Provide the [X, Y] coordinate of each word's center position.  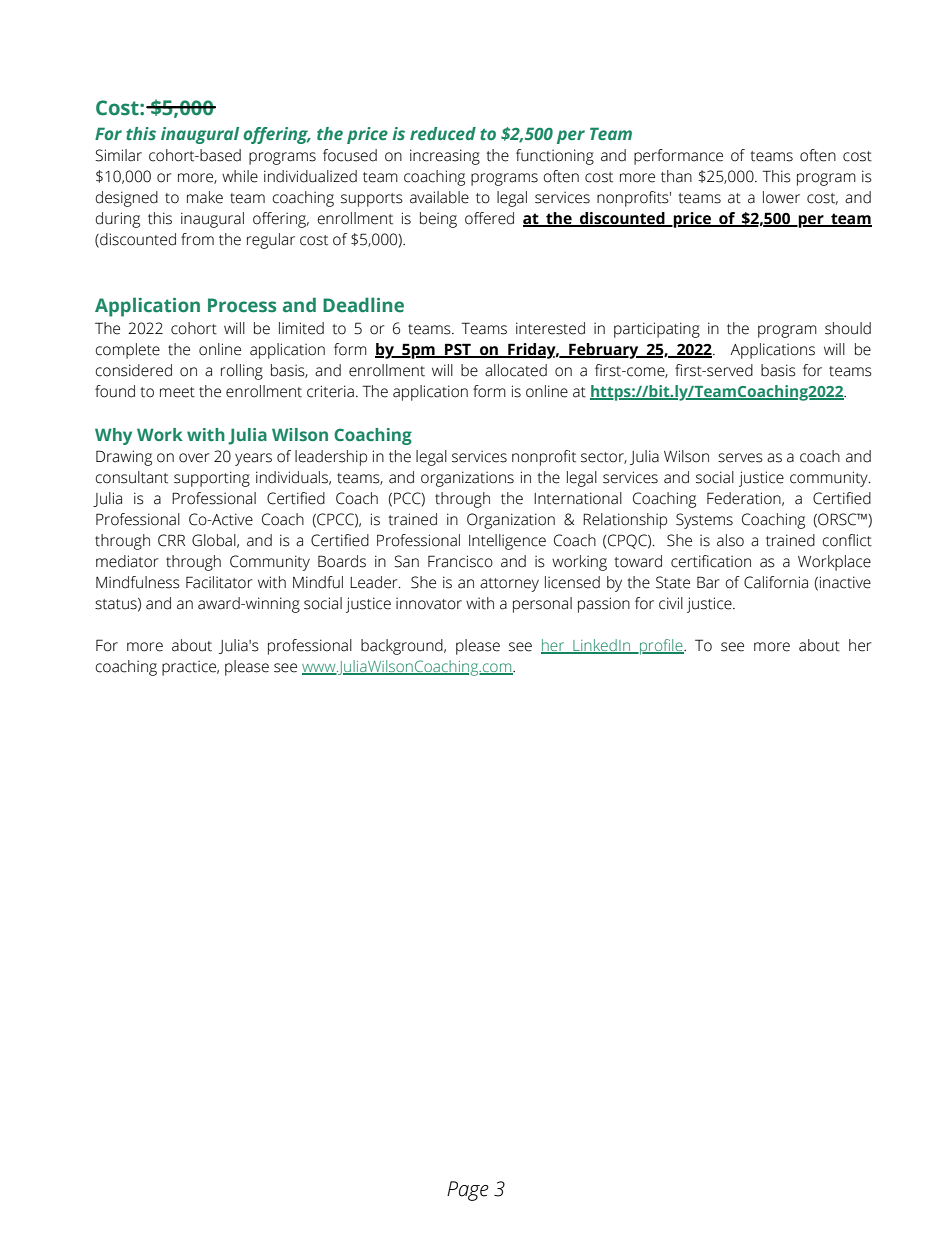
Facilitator [219, 582]
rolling [242, 372]
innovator [429, 604]
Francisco [460, 561]
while [240, 176]
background [403, 647]
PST [458, 350]
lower [781, 197]
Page [468, 1191]
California [776, 582]
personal [542, 605]
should [848, 328]
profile [661, 647]
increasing [445, 157]
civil [671, 603]
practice [190, 668]
